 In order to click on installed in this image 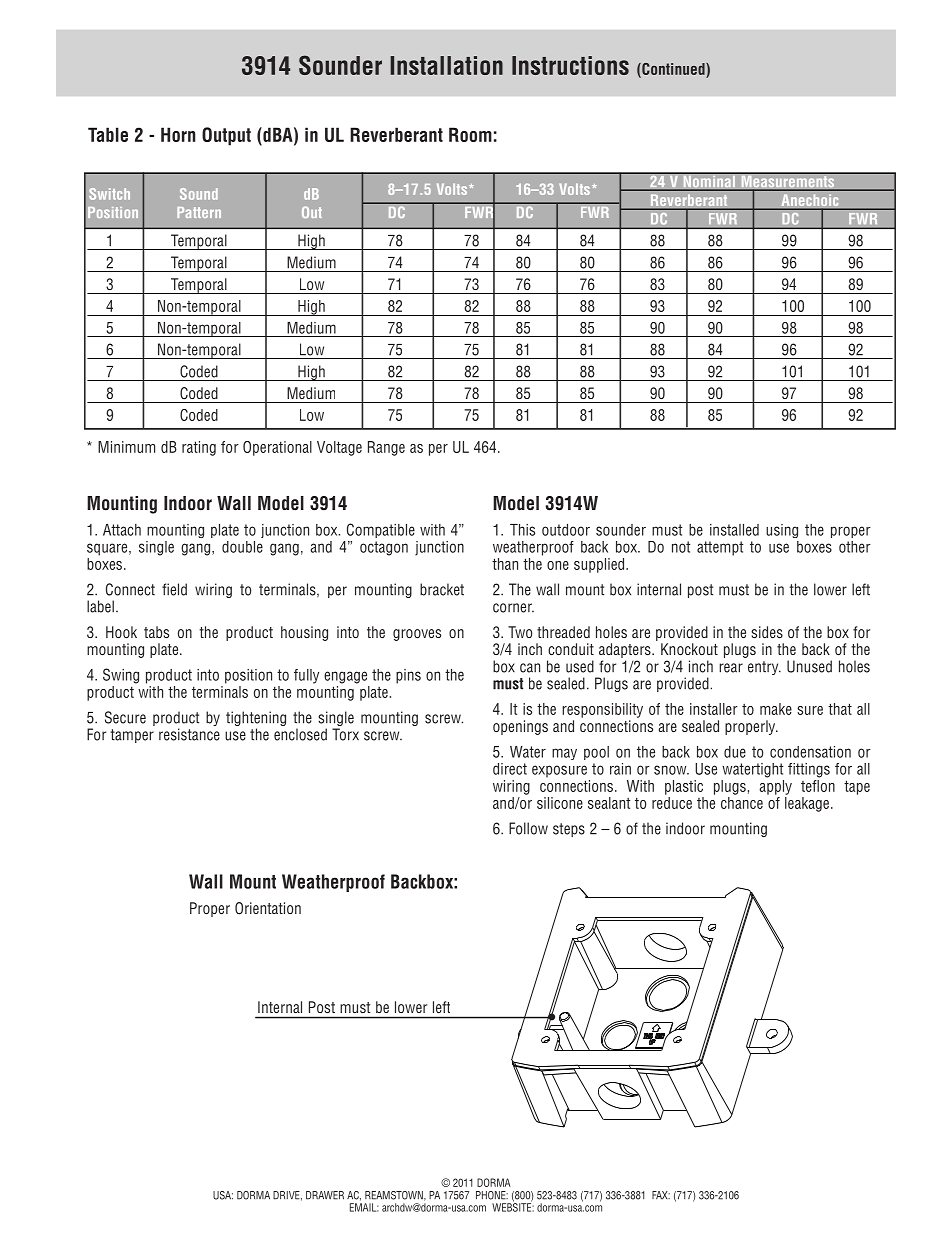, I will do `click(734, 530)`.
